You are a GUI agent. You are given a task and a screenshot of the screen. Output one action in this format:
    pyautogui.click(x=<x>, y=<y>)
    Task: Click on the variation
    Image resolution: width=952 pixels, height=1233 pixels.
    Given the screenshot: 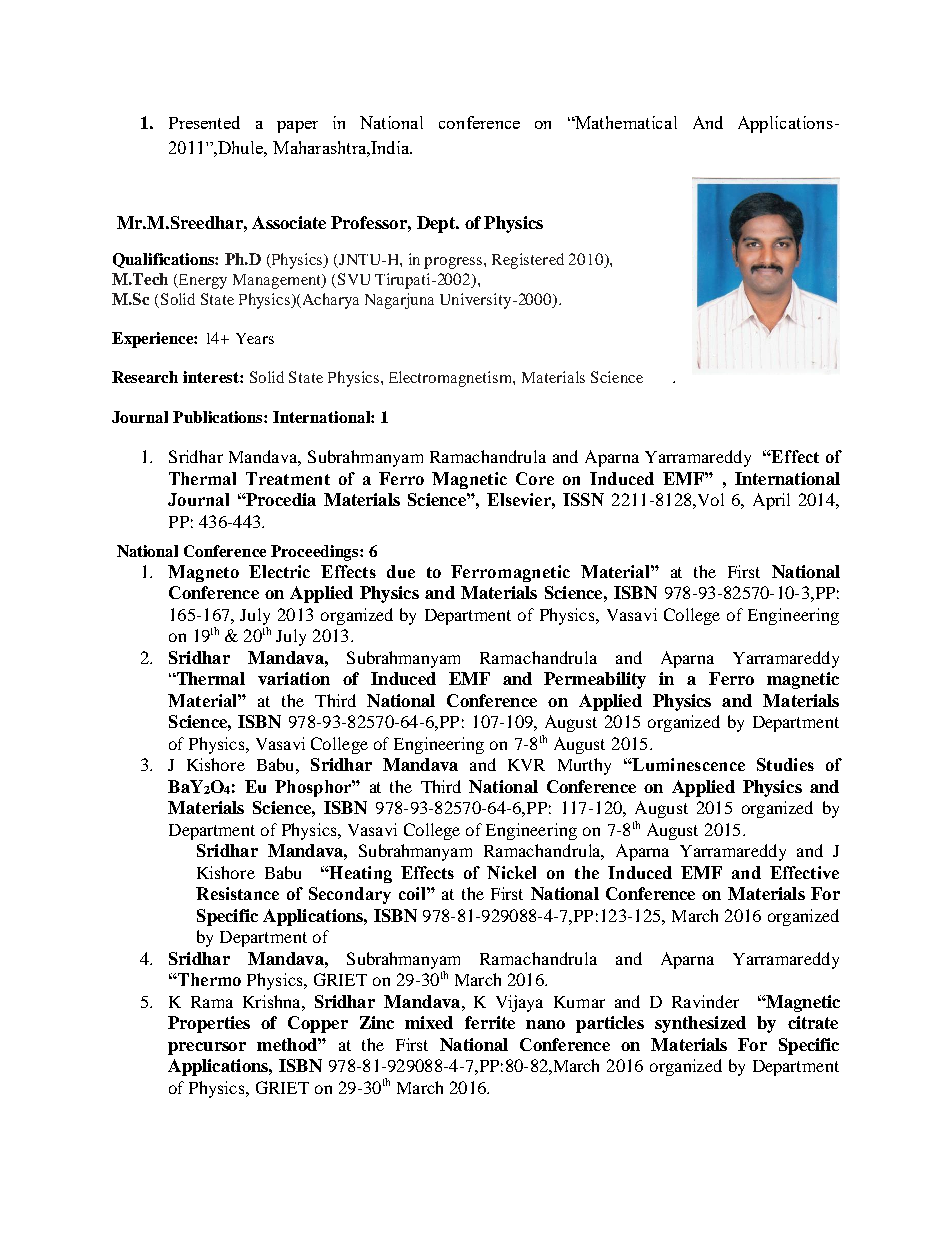 What is the action you would take?
    pyautogui.click(x=294, y=678)
